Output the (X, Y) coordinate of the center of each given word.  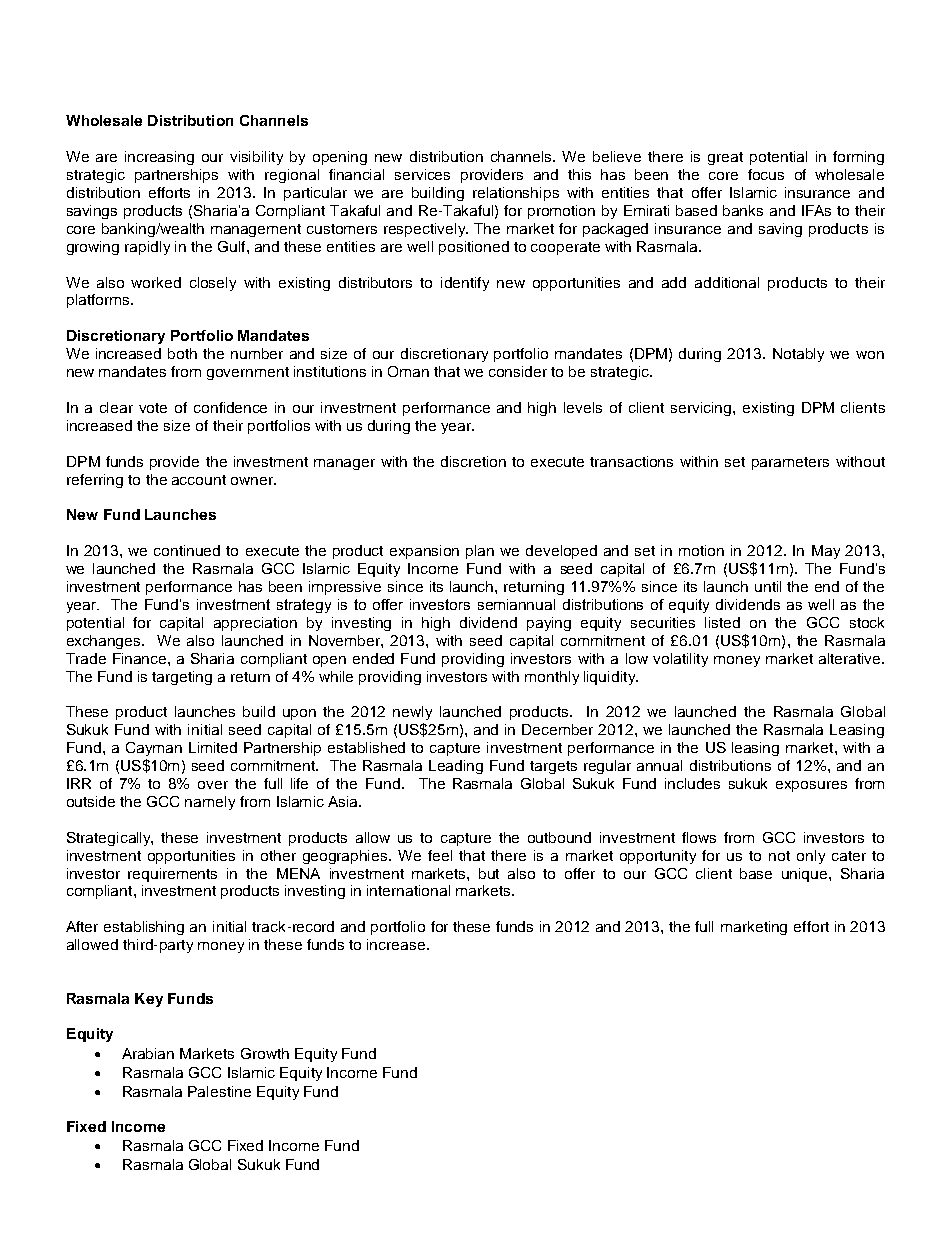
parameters (790, 463)
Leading (456, 767)
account (199, 480)
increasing (159, 158)
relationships (516, 194)
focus (766, 174)
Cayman (154, 749)
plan (480, 552)
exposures (811, 786)
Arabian (148, 1053)
